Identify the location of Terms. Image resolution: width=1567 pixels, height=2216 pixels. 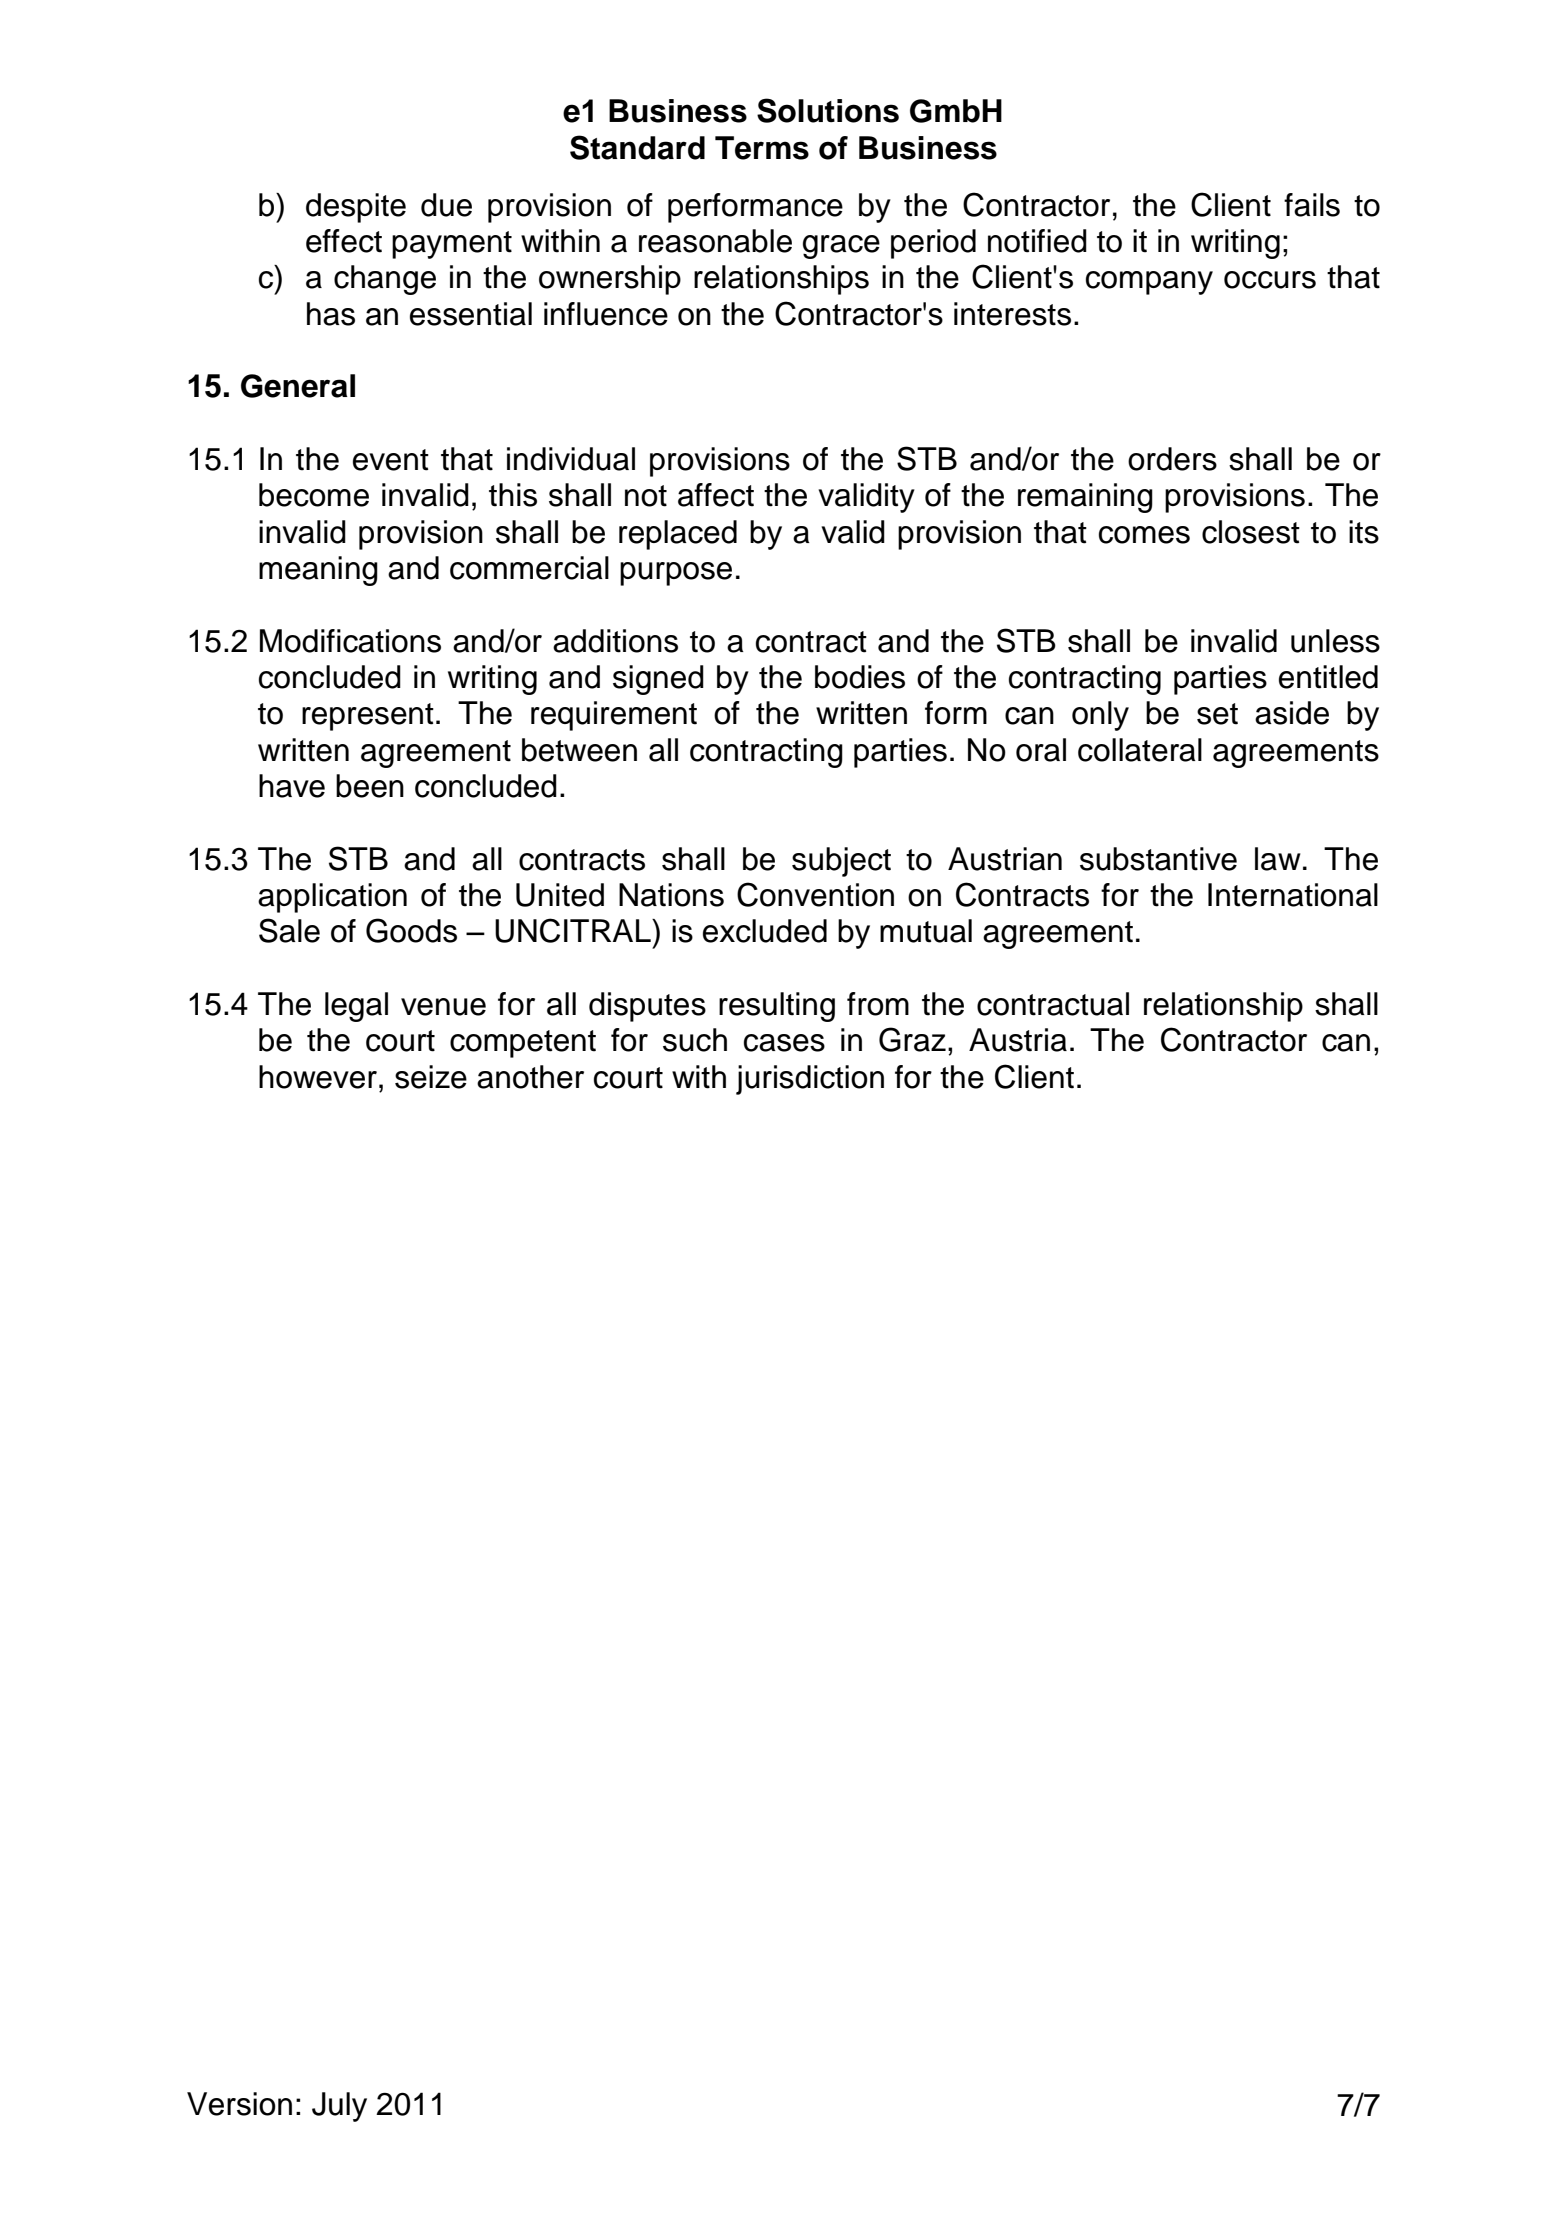
(762, 148).
